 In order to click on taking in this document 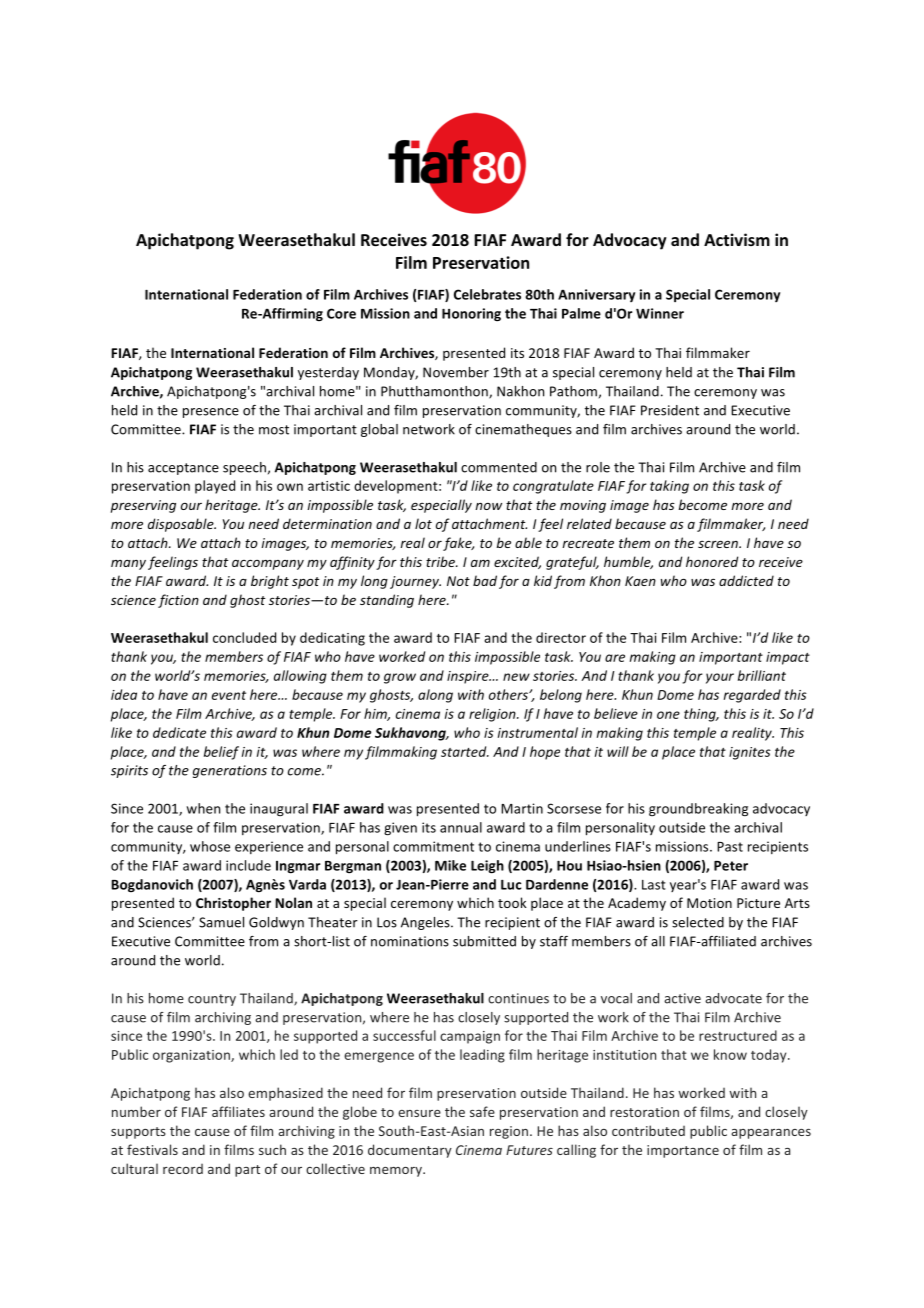, I will do `click(669, 487)`.
